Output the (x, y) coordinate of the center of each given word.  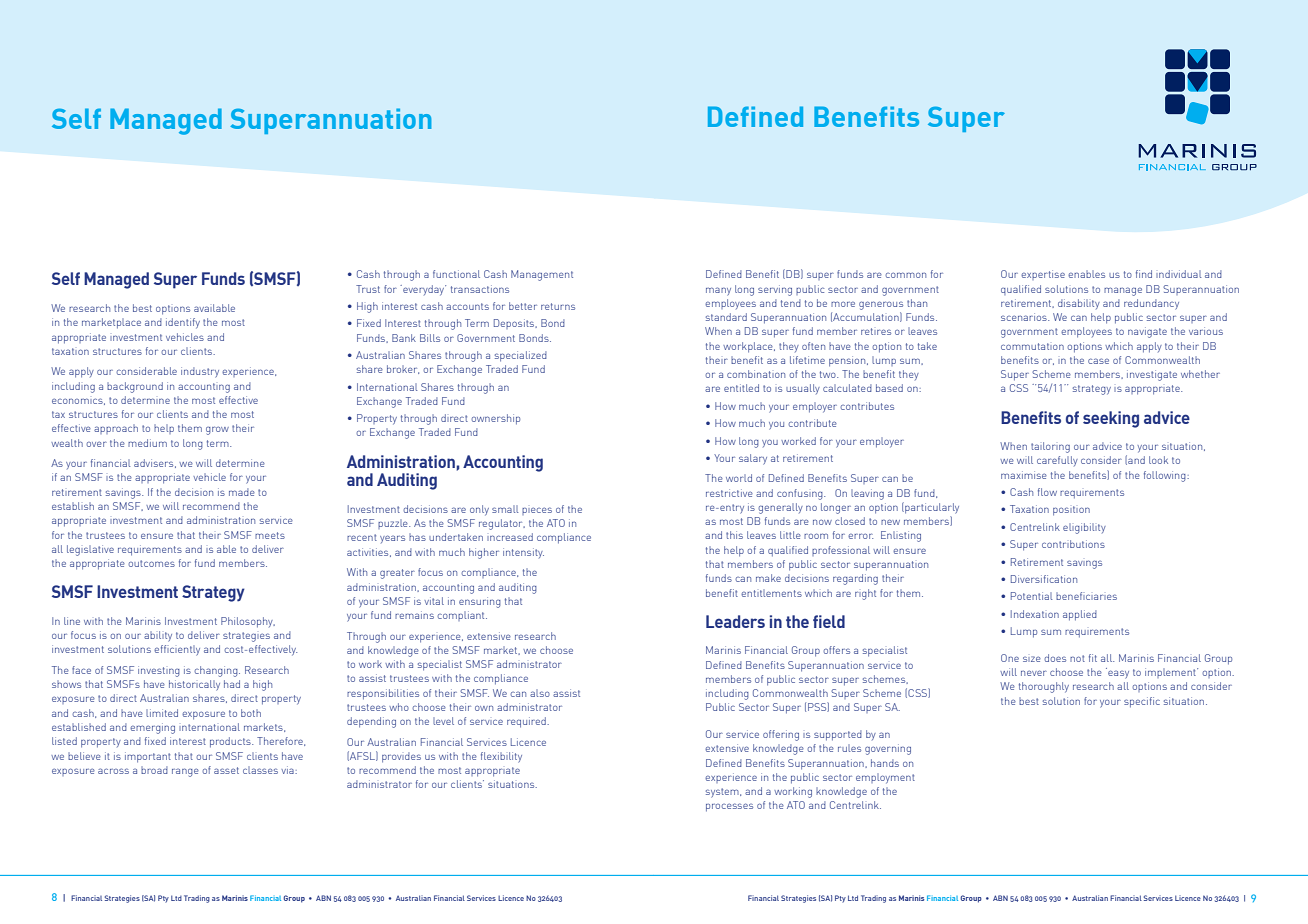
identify (183, 323)
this (734, 535)
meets (270, 535)
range (185, 772)
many (718, 291)
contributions (1073, 544)
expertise (1043, 275)
